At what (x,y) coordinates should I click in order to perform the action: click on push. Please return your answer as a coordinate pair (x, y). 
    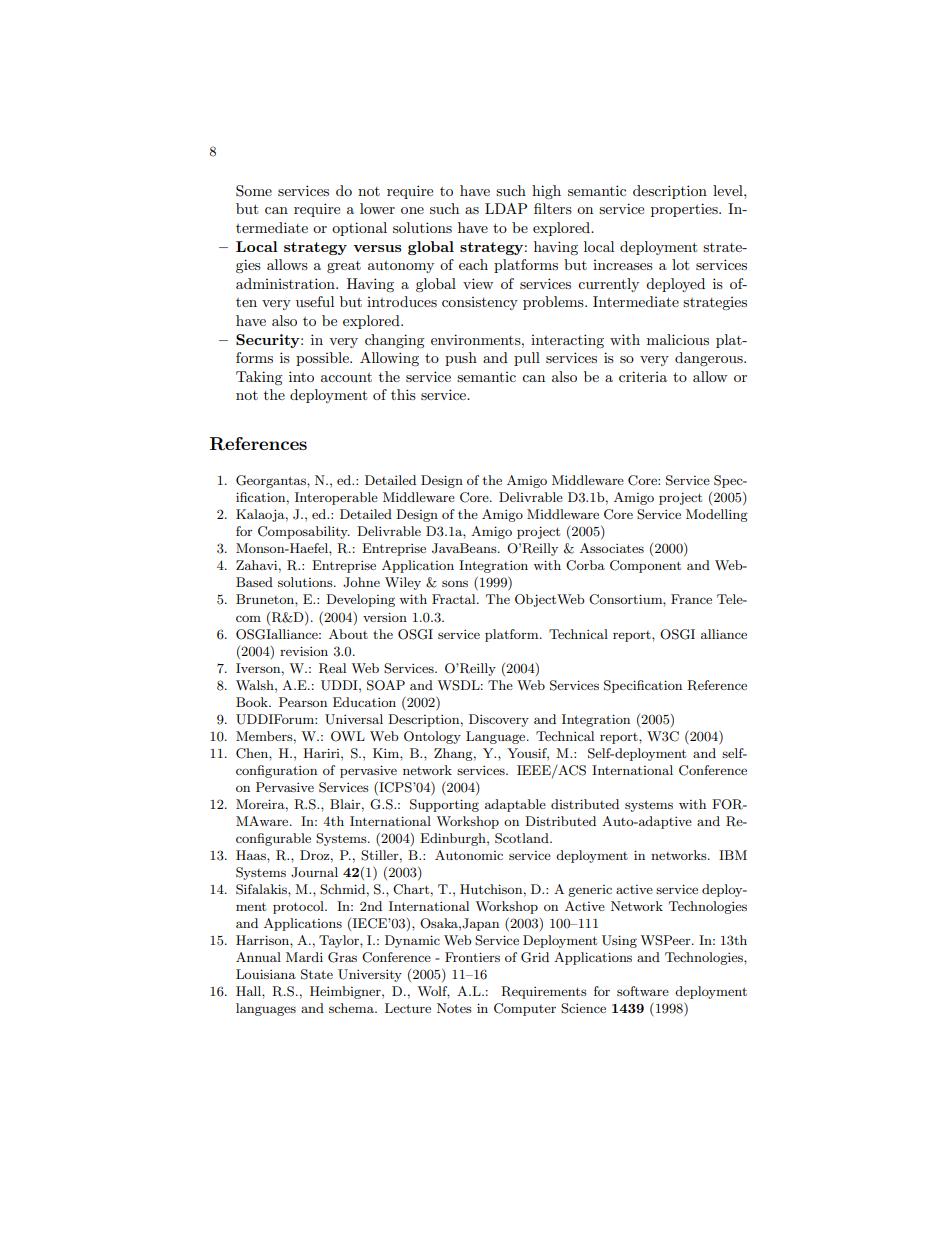
    Looking at the image, I should click on (461, 359).
